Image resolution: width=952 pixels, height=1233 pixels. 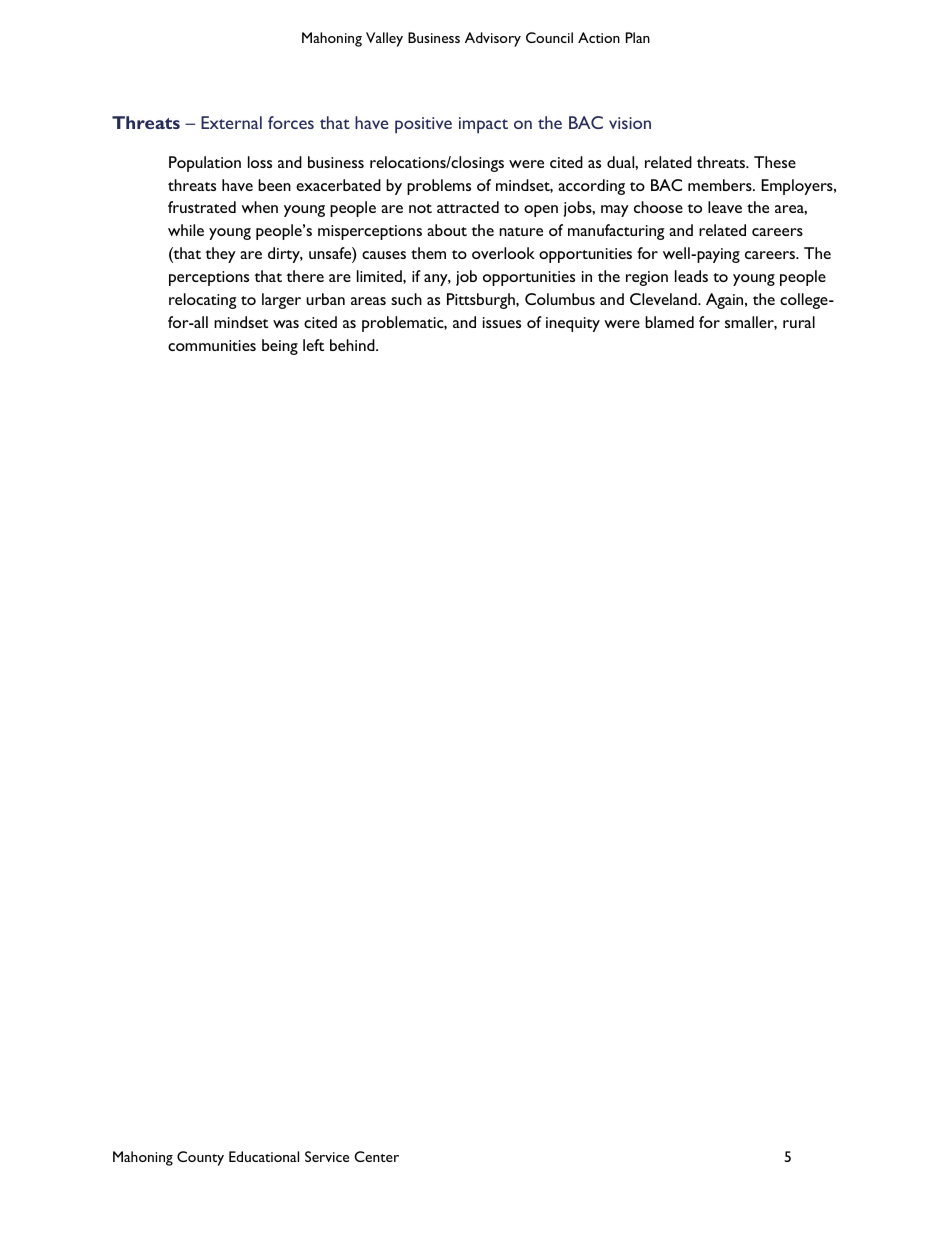 I want to click on Plan, so click(x=638, y=37).
